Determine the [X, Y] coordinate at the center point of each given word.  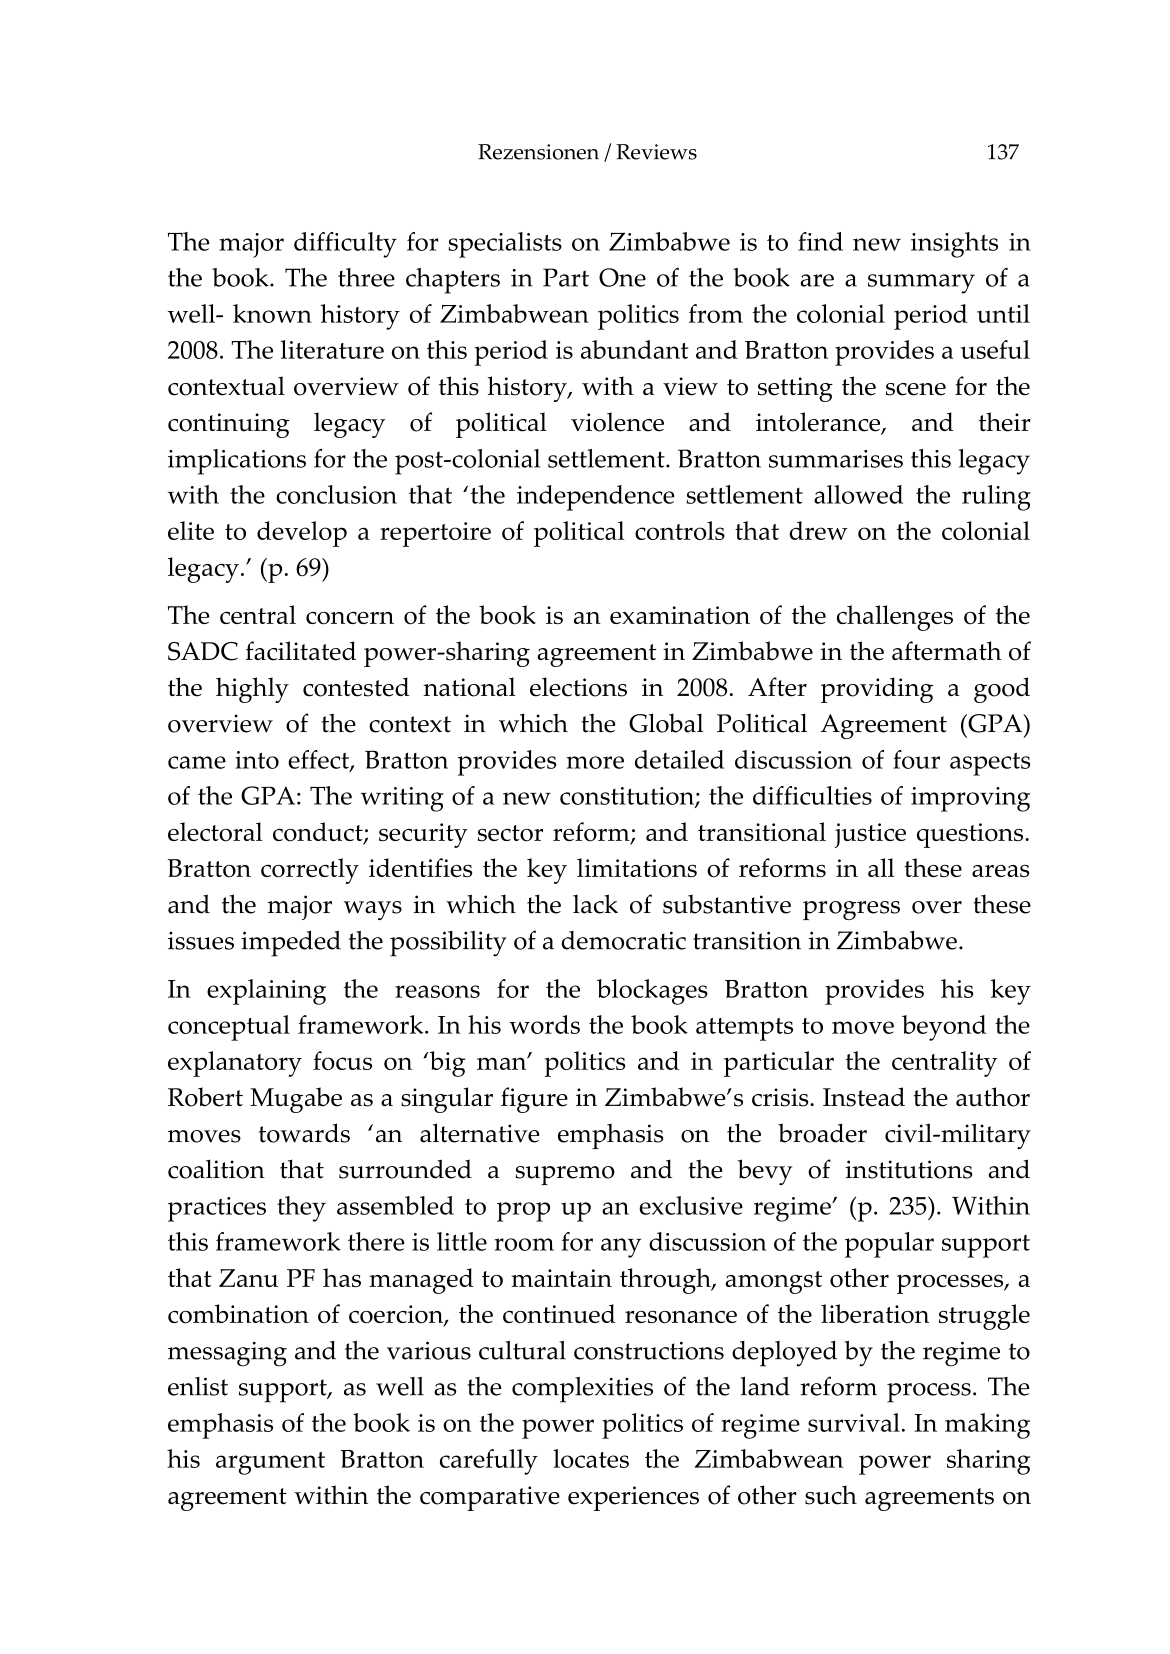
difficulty [345, 245]
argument [270, 1463]
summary [921, 284]
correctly [310, 871]
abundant [634, 349]
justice [870, 835]
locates [591, 1458]
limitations [637, 868]
